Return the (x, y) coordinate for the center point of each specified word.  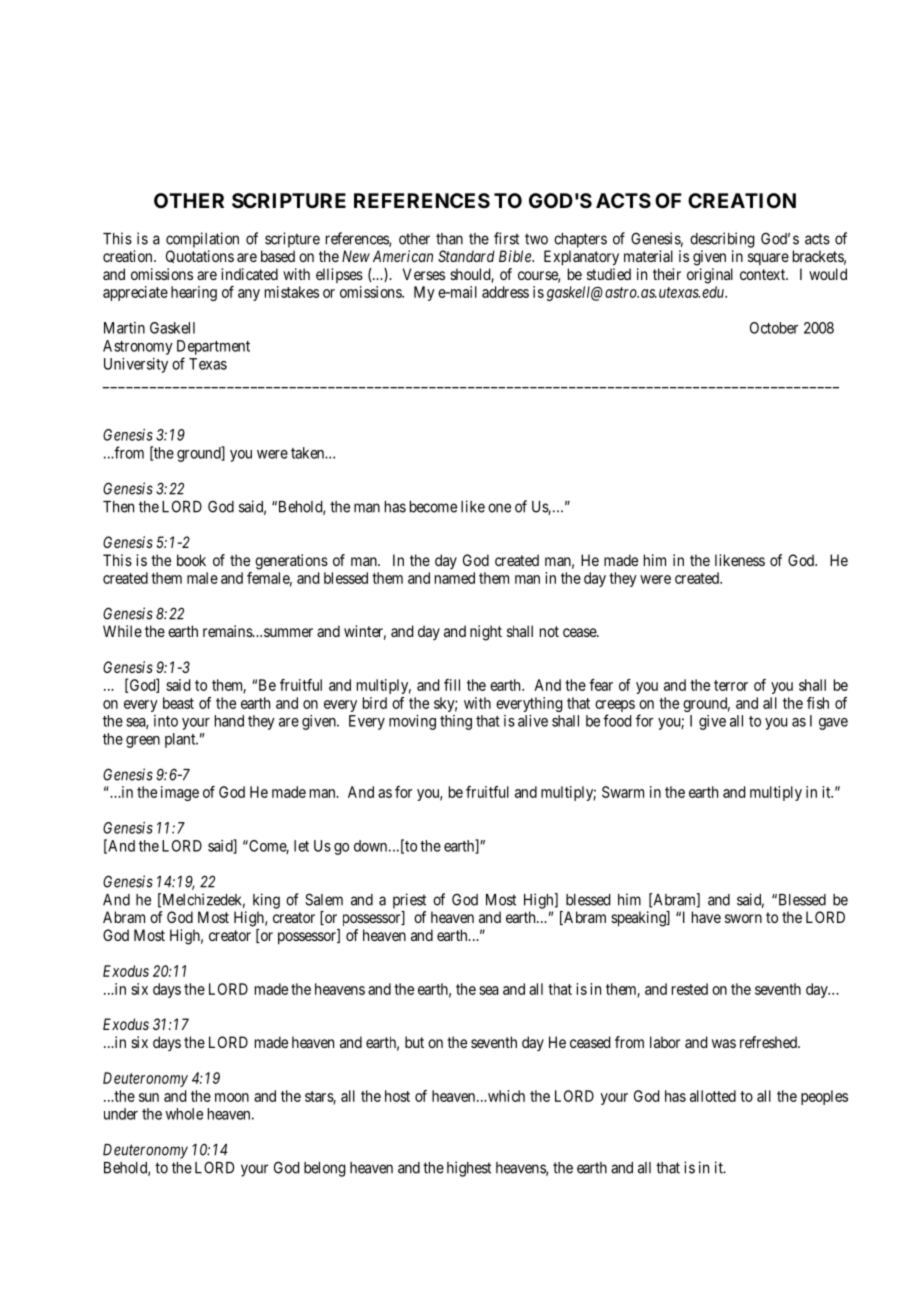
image (180, 793)
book (191, 560)
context (763, 274)
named (455, 578)
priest (409, 901)
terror (731, 685)
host (397, 1096)
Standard (466, 256)
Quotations (200, 256)
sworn (743, 918)
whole (184, 1114)
